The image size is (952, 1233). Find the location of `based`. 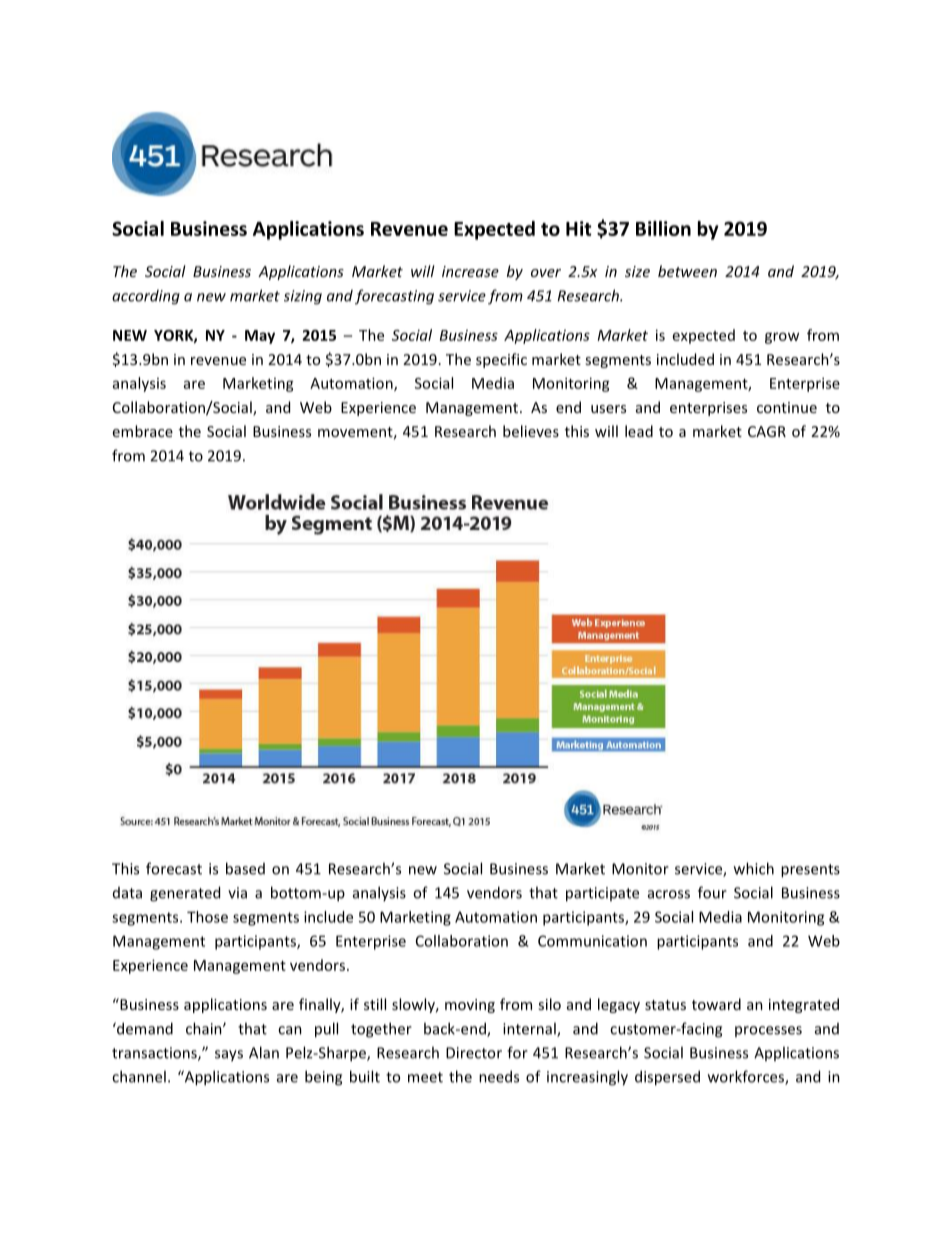

based is located at coordinates (245, 868).
